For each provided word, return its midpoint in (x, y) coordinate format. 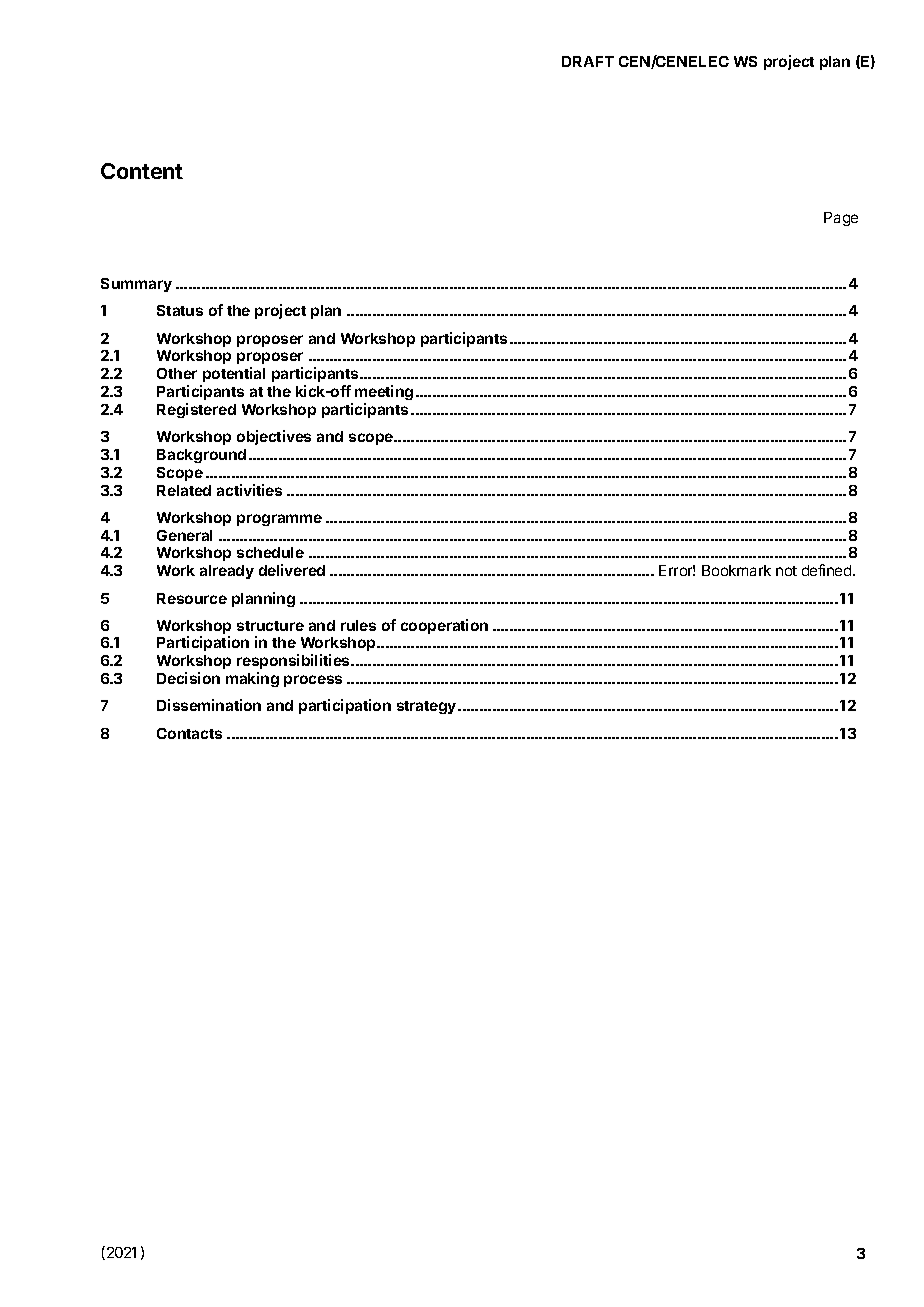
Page (841, 219)
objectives (274, 437)
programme (279, 520)
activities (249, 490)
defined (828, 570)
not (786, 571)
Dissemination (209, 705)
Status (180, 310)
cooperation (444, 626)
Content (142, 171)
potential (234, 374)
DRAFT (588, 61)
